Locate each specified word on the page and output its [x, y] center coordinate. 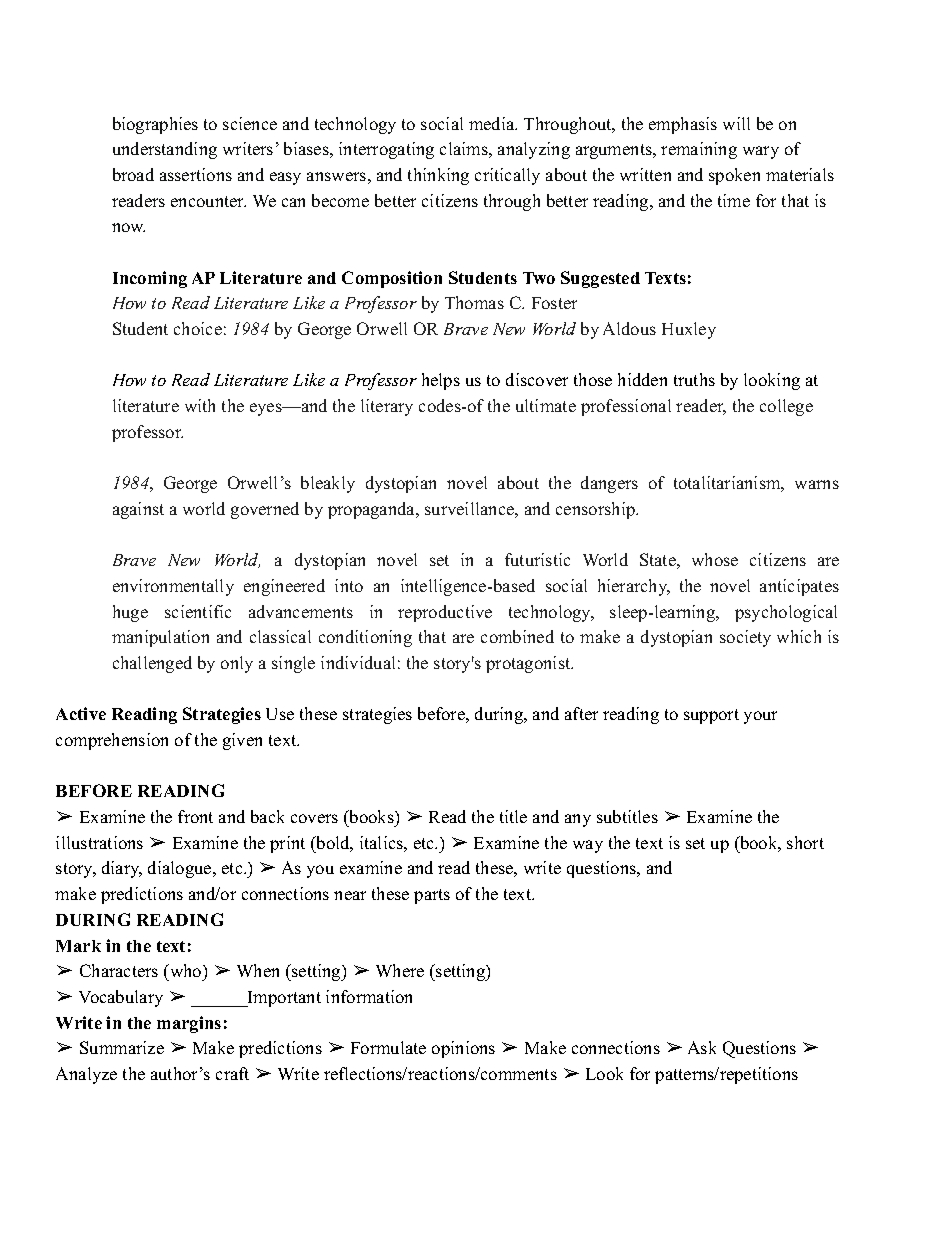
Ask [702, 1047]
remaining [699, 150]
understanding [165, 150]
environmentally [173, 587]
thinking [438, 176]
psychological [786, 613]
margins [189, 1024]
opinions [463, 1049]
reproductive [445, 613]
